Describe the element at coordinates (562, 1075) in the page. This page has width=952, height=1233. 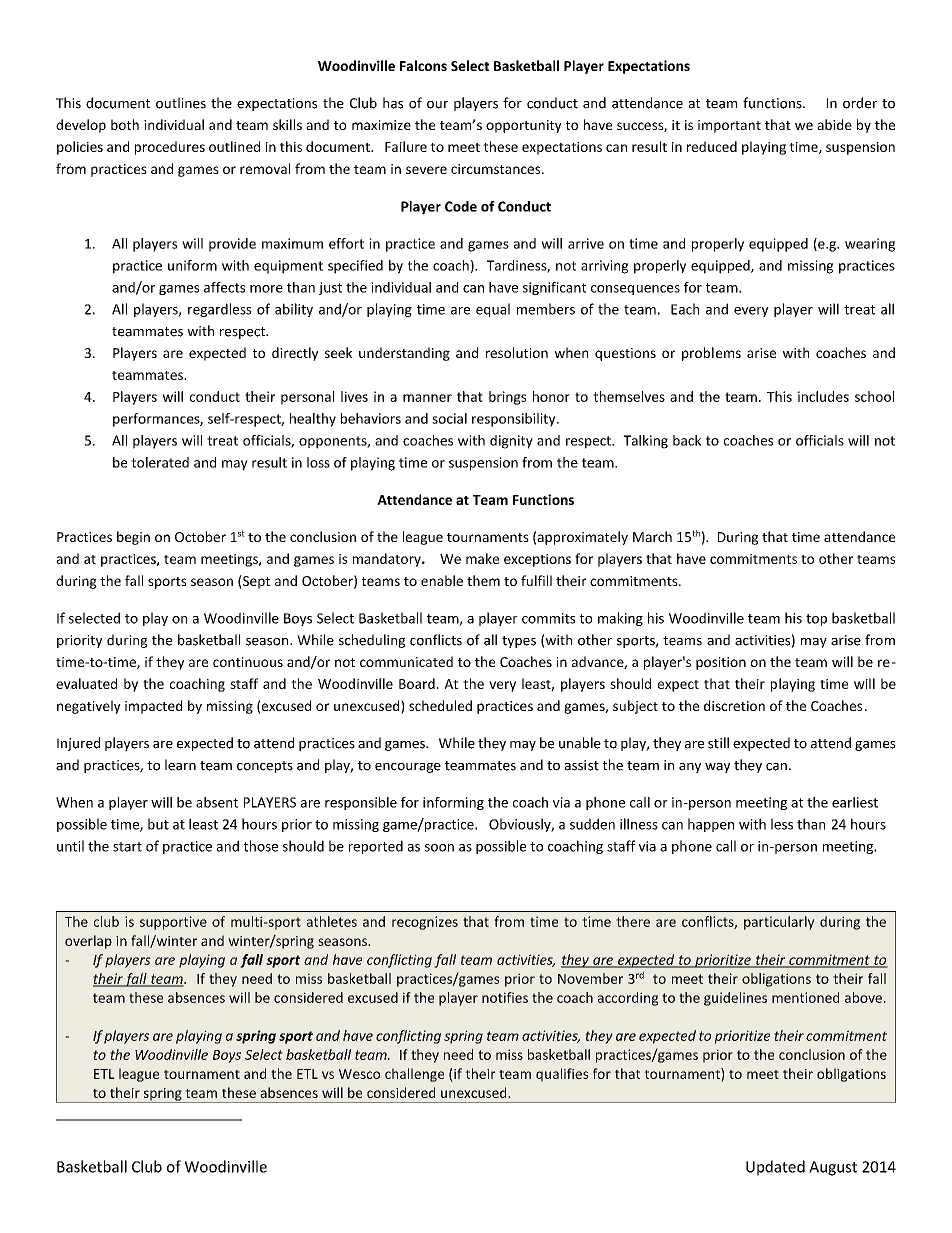
I see `qualifies` at that location.
